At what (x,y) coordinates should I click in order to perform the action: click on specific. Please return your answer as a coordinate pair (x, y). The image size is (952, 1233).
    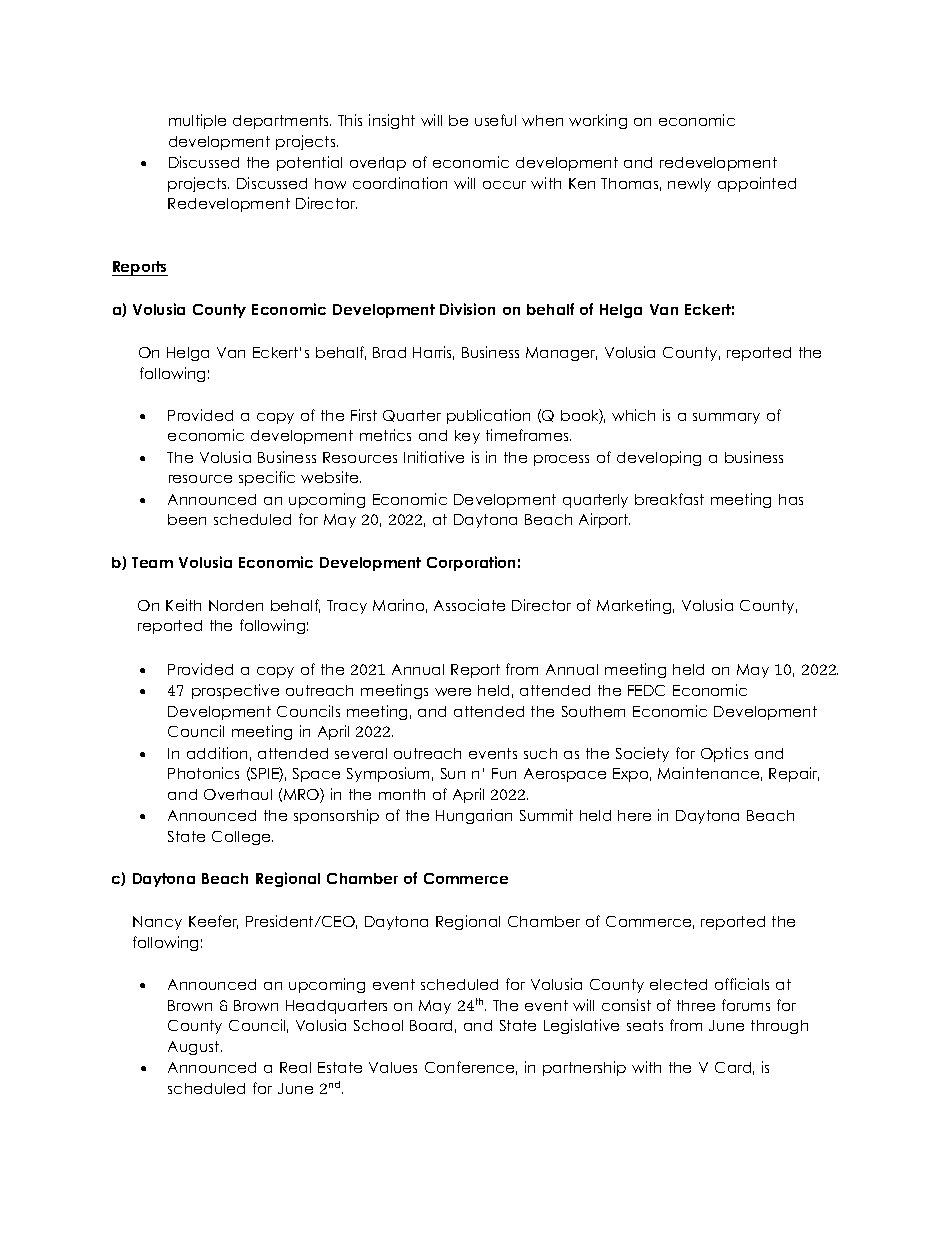
    Looking at the image, I should click on (267, 478).
